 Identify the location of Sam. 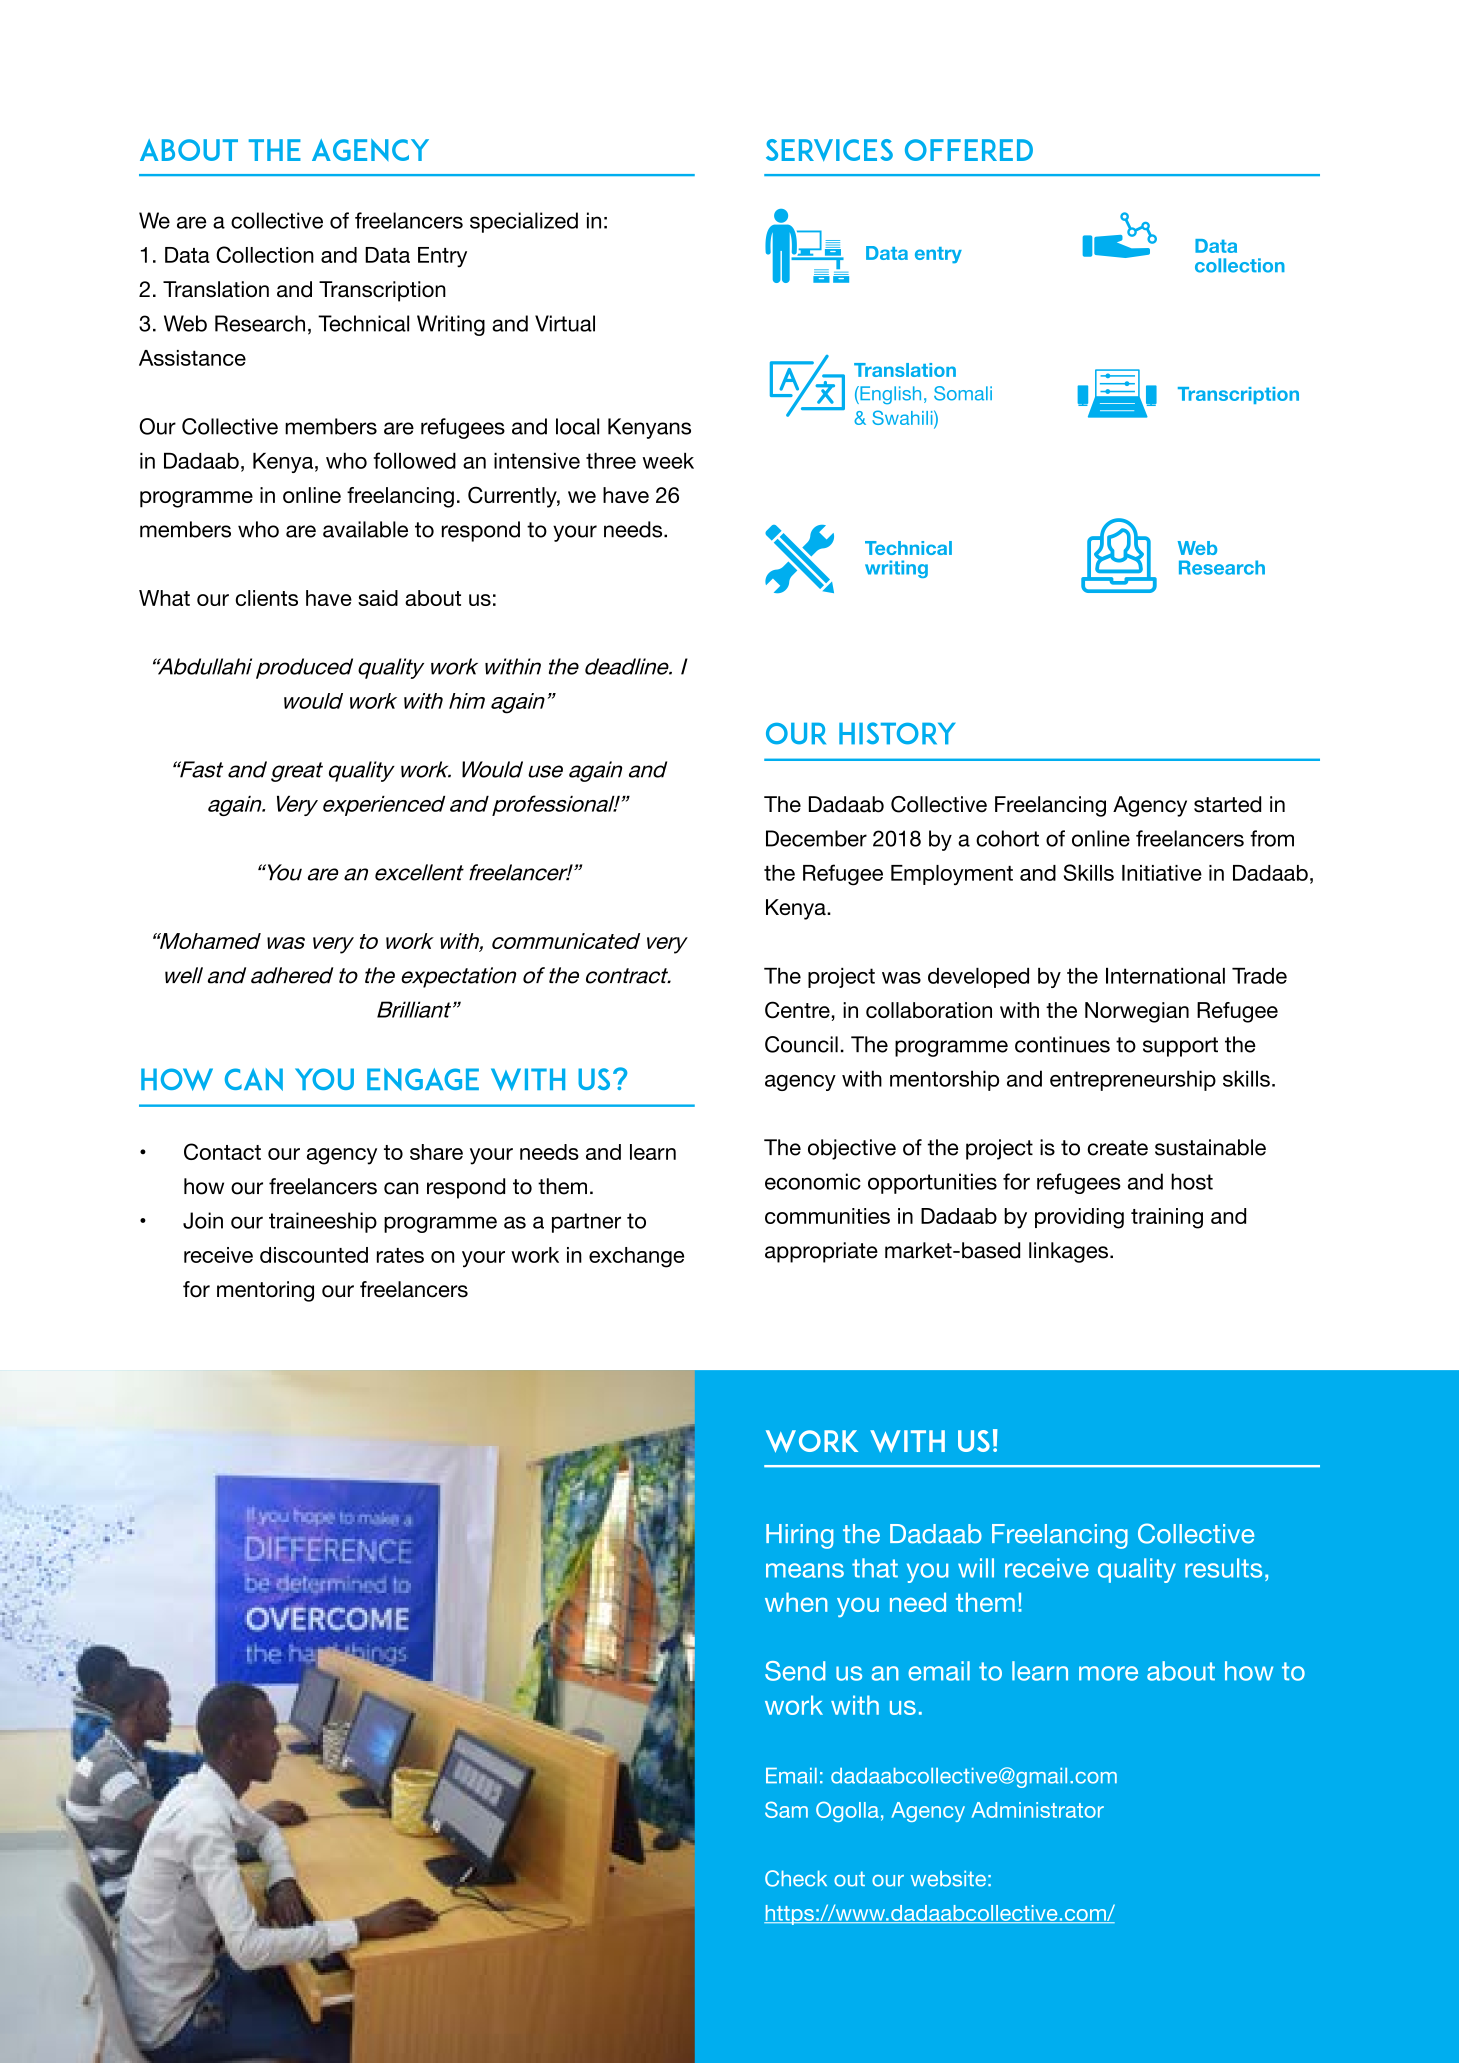
(786, 1809).
